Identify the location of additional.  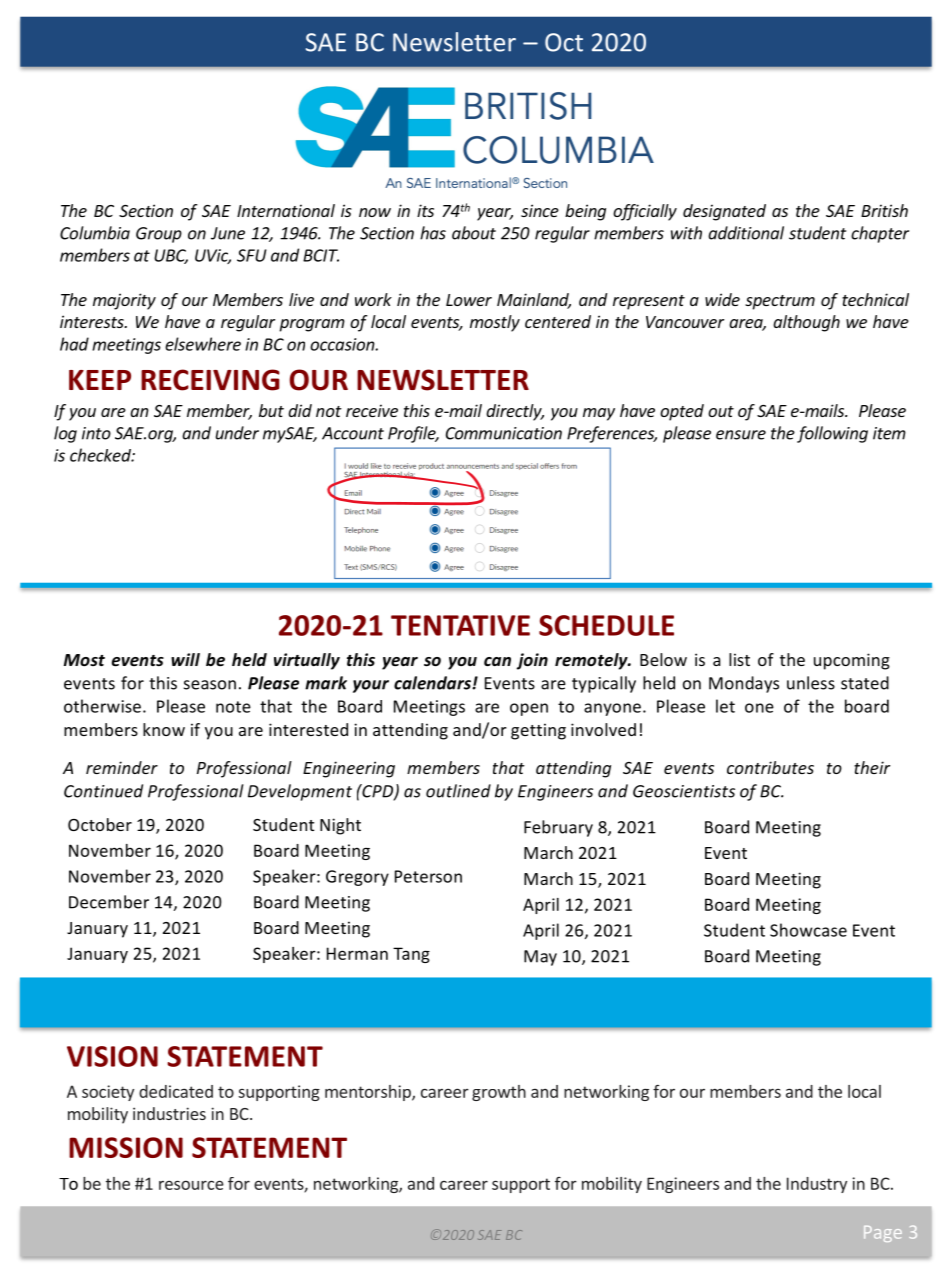
(746, 233).
